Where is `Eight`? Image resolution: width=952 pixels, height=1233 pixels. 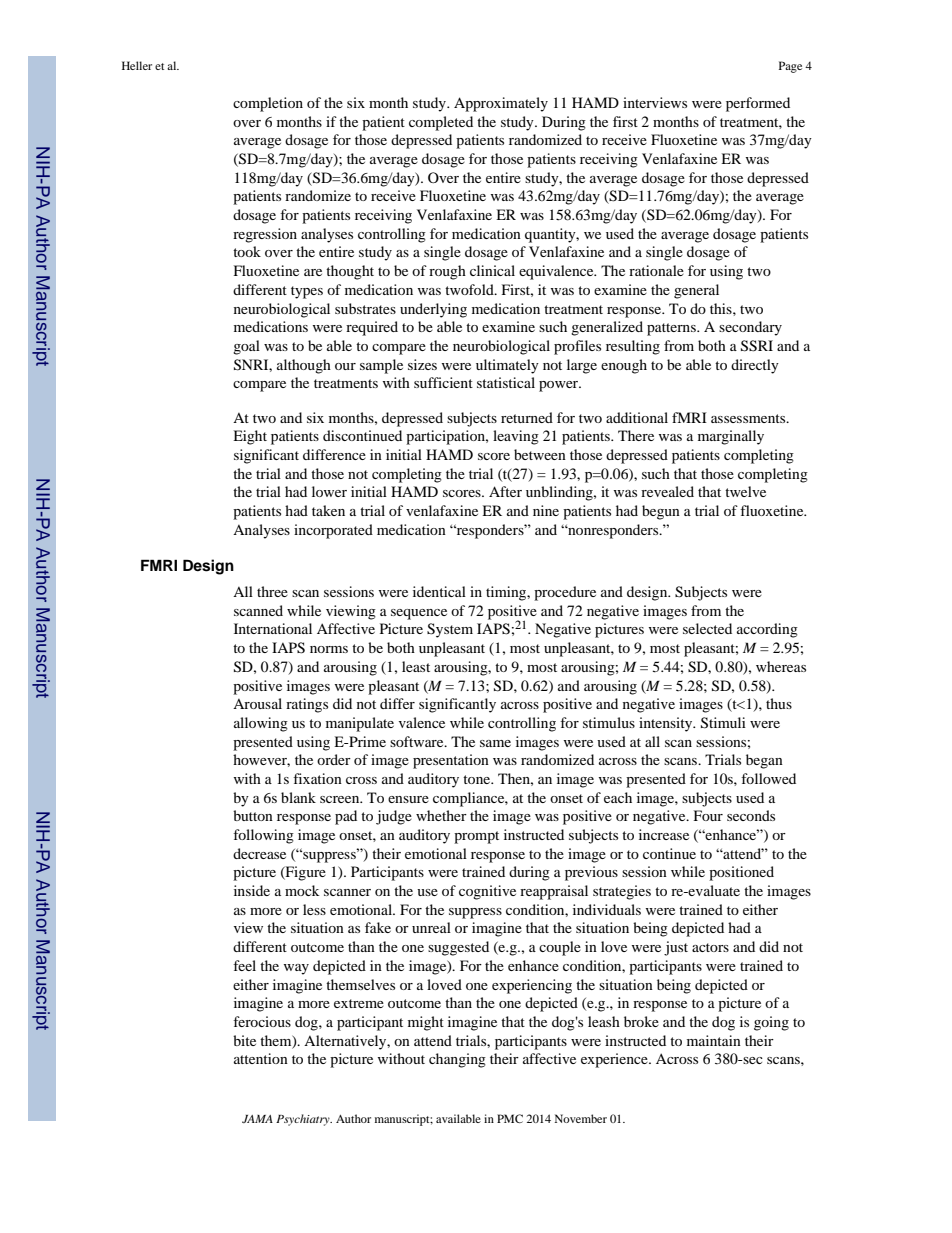 Eight is located at coordinates (250, 437).
